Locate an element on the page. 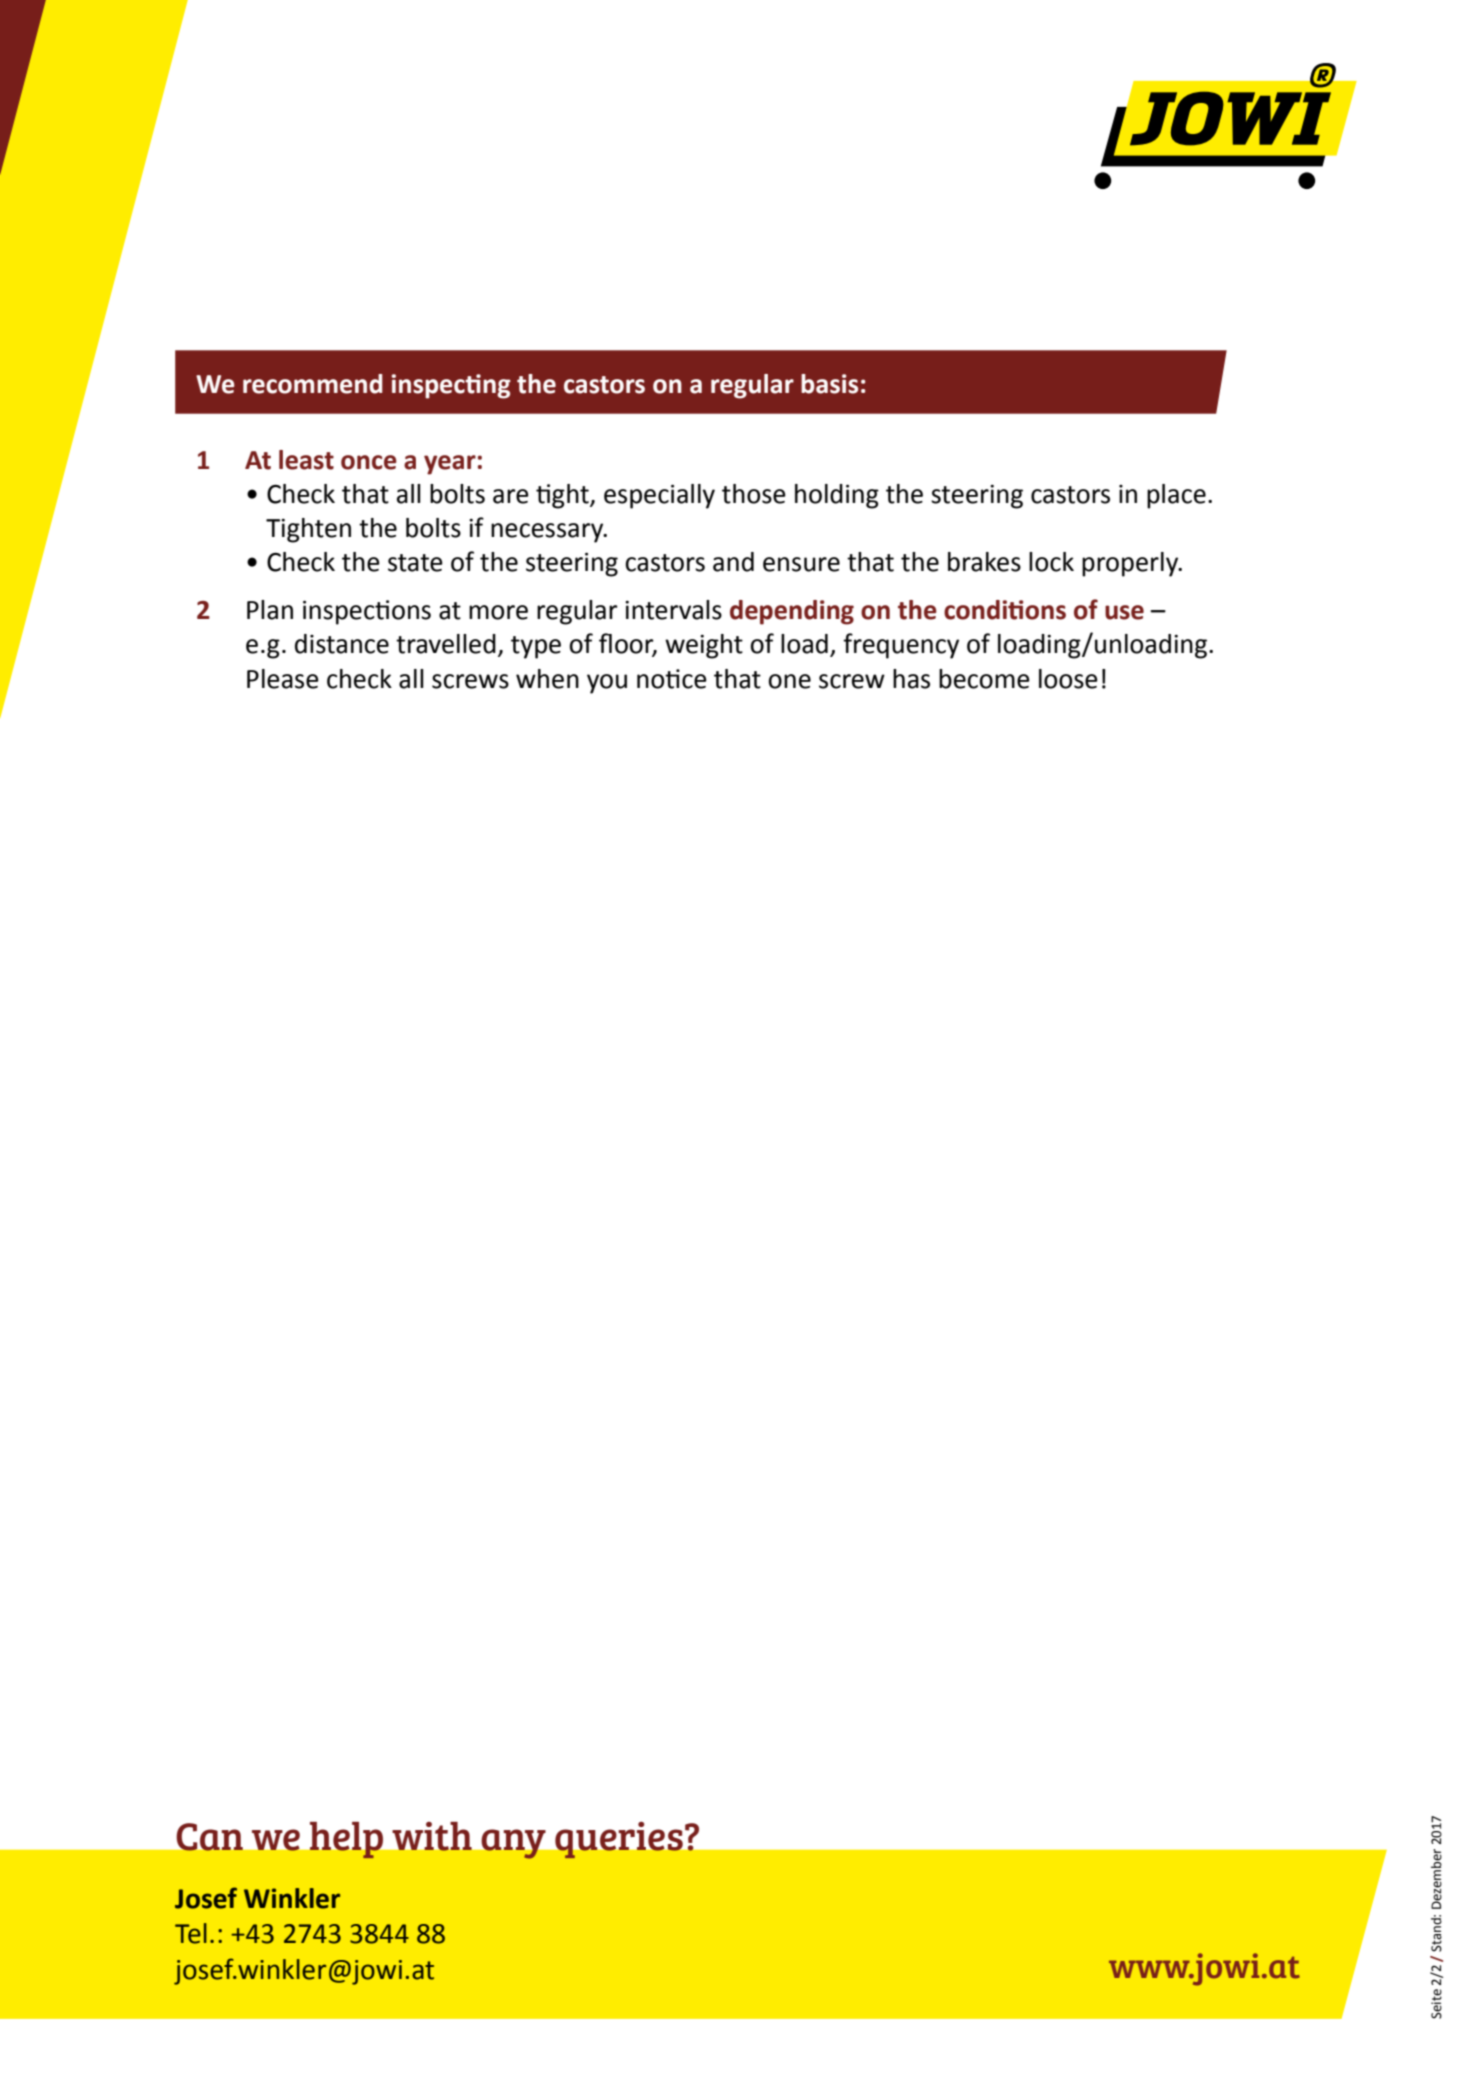 The height and width of the image is (2081, 1472). loose is located at coordinates (1068, 679).
